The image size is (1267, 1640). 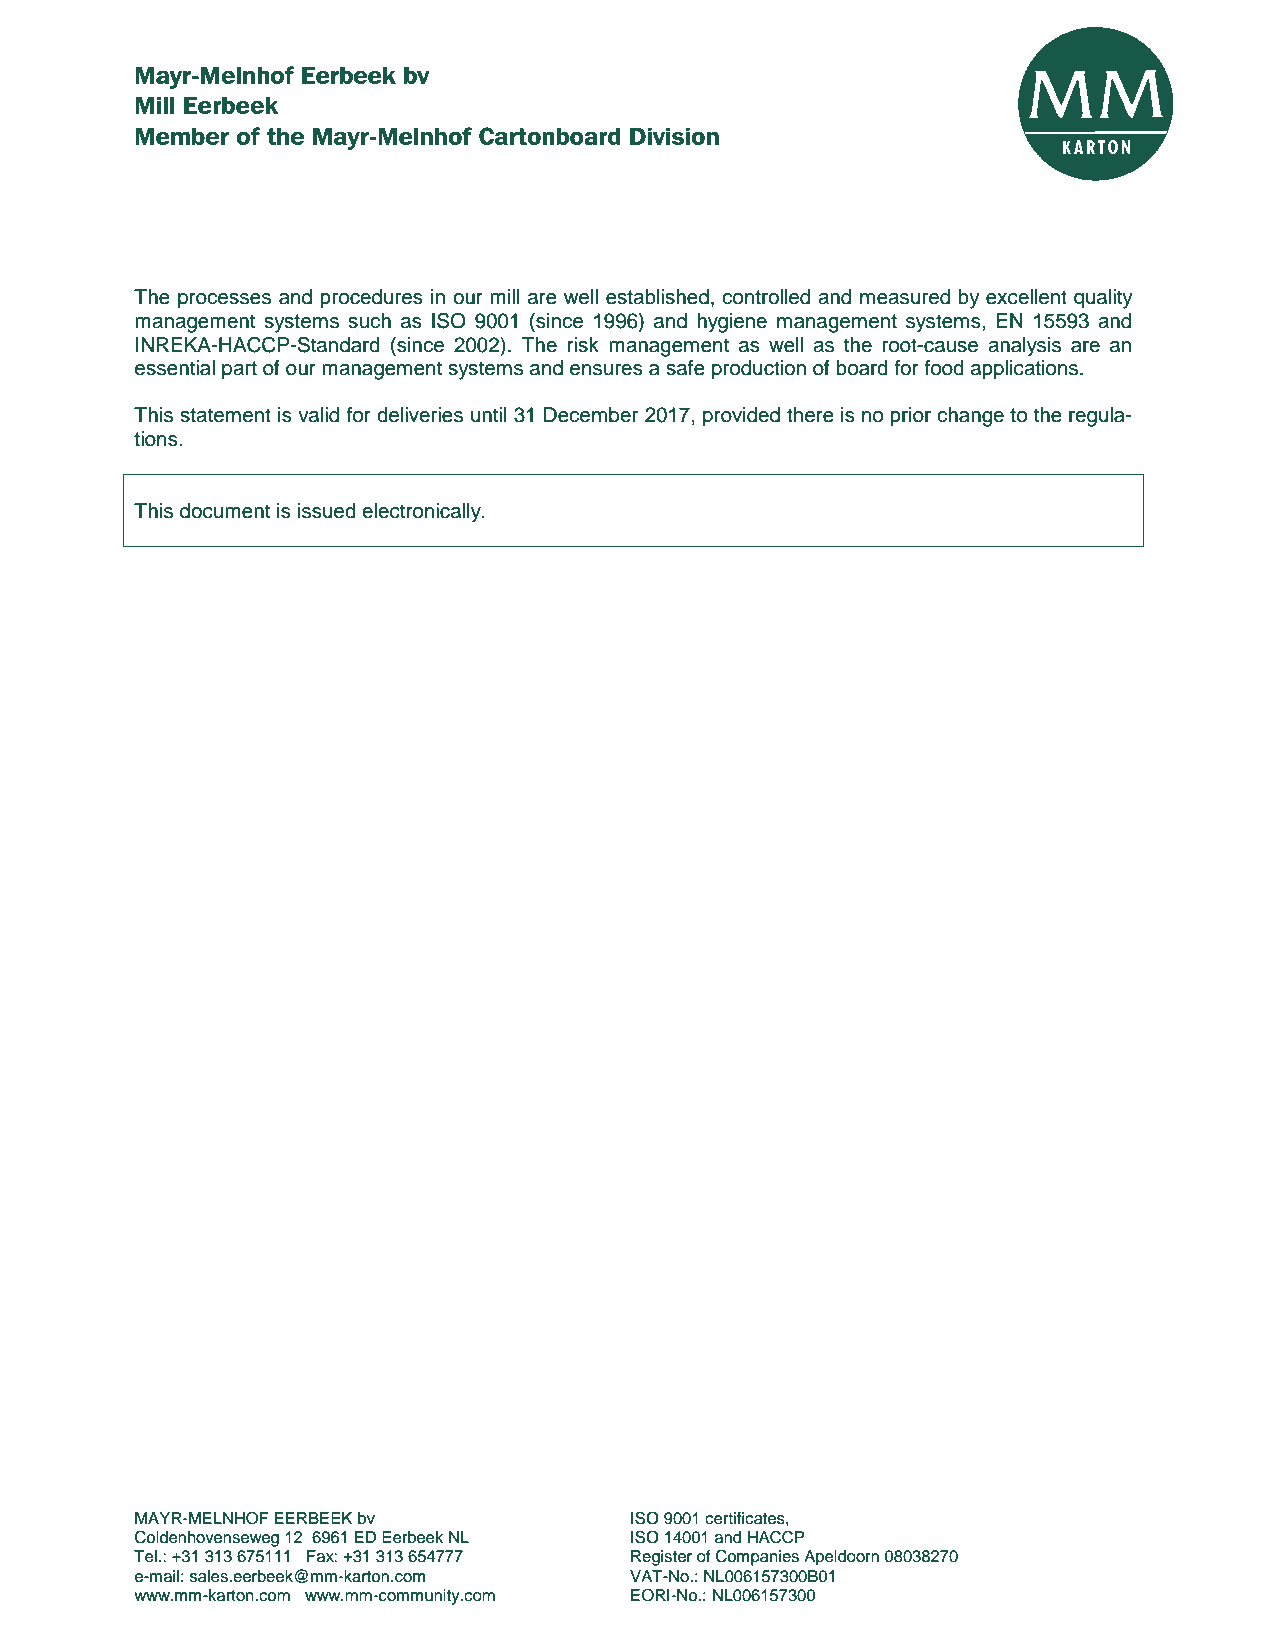 What do you see at coordinates (182, 136) in the document?
I see `Member` at bounding box center [182, 136].
